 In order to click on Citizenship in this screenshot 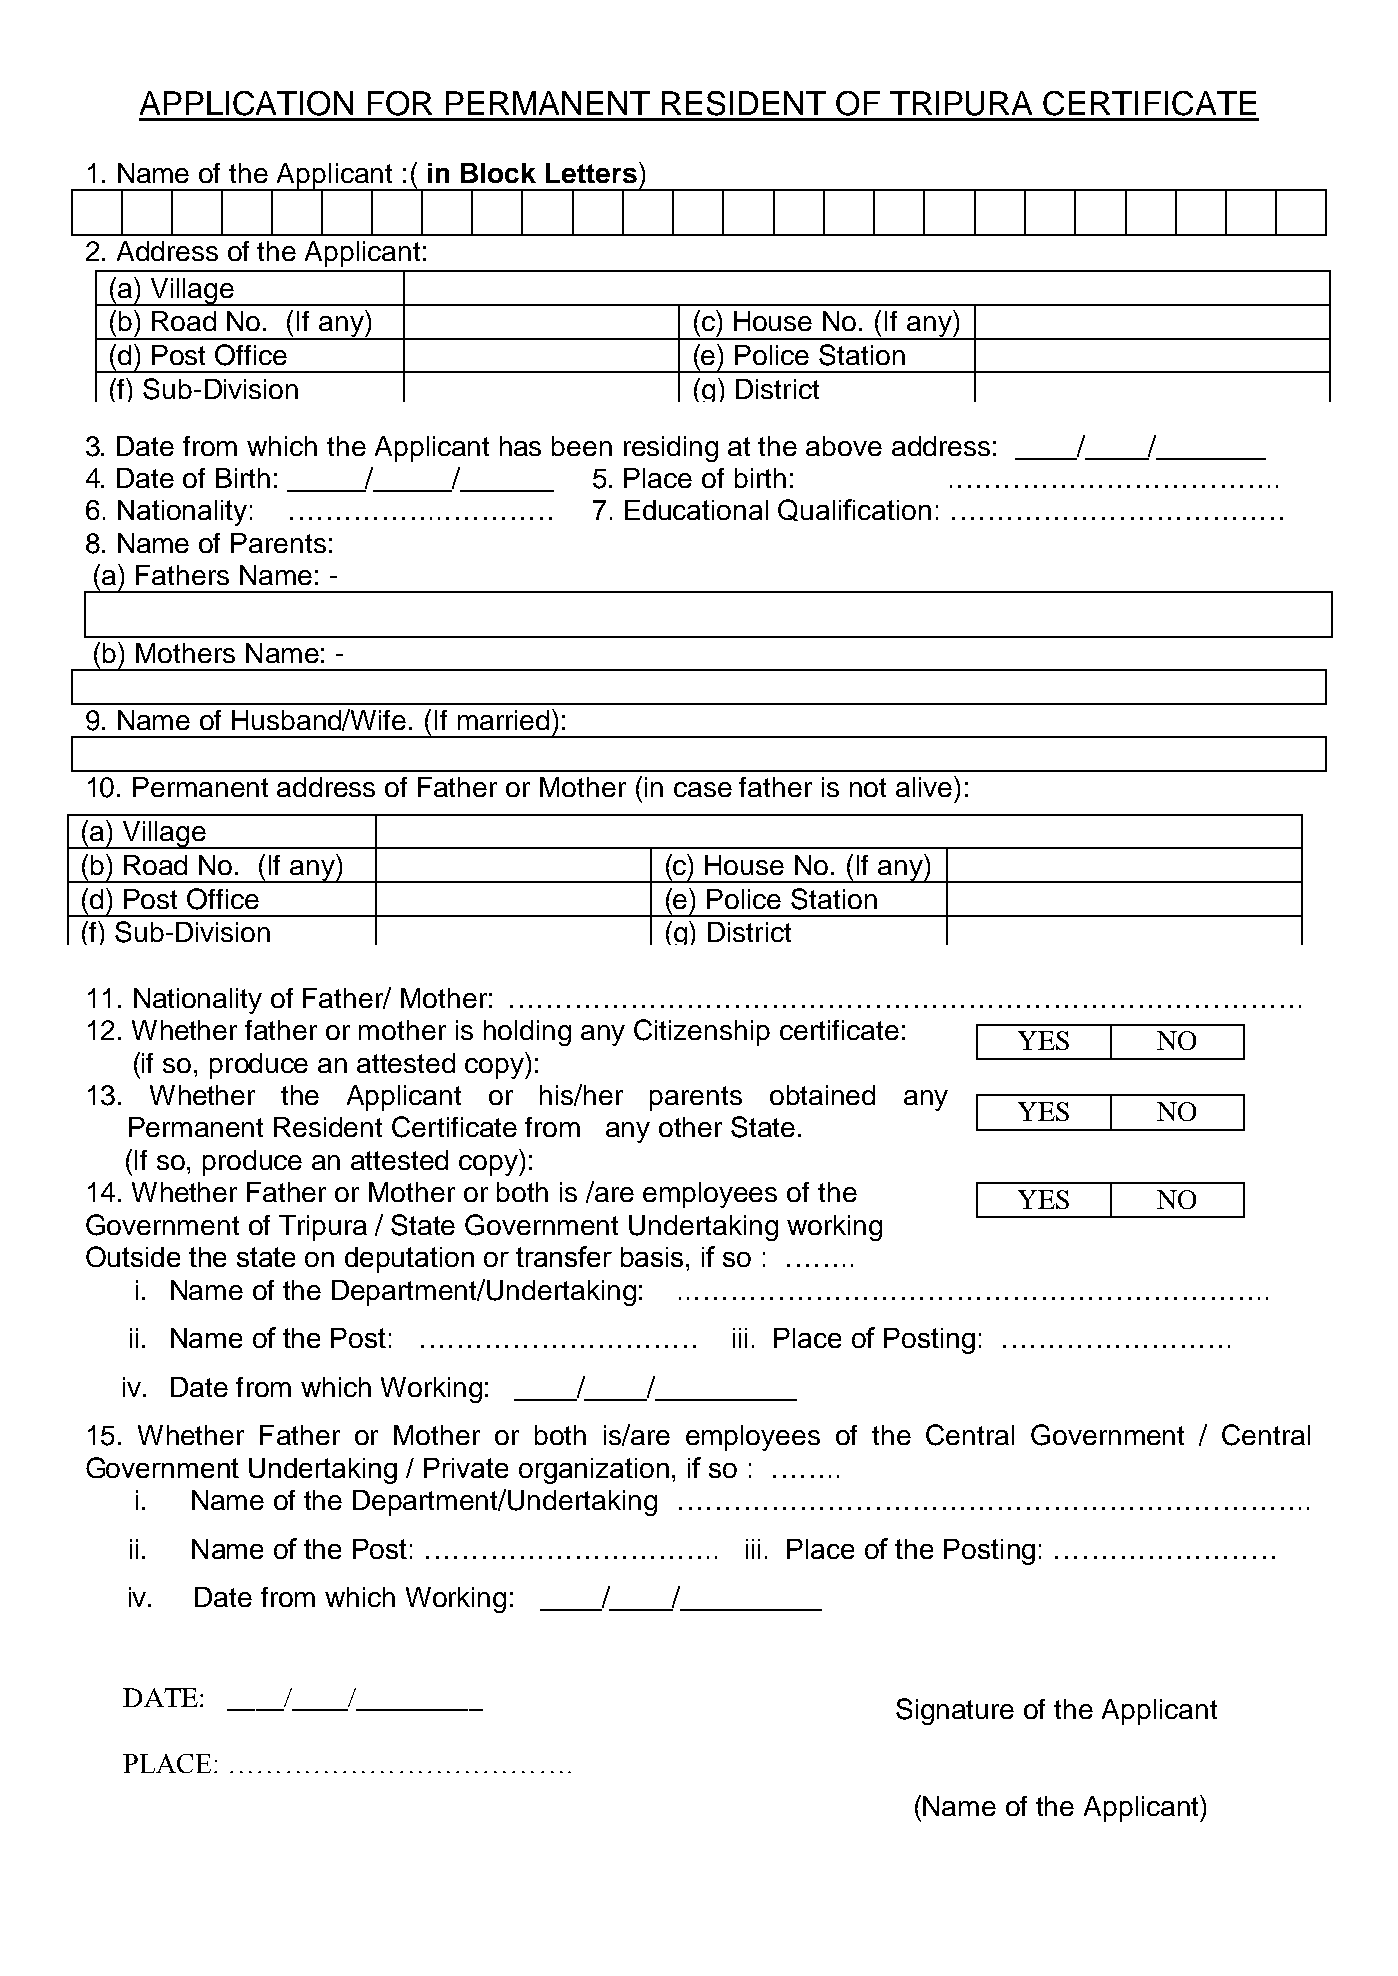, I will do `click(702, 1032)`.
